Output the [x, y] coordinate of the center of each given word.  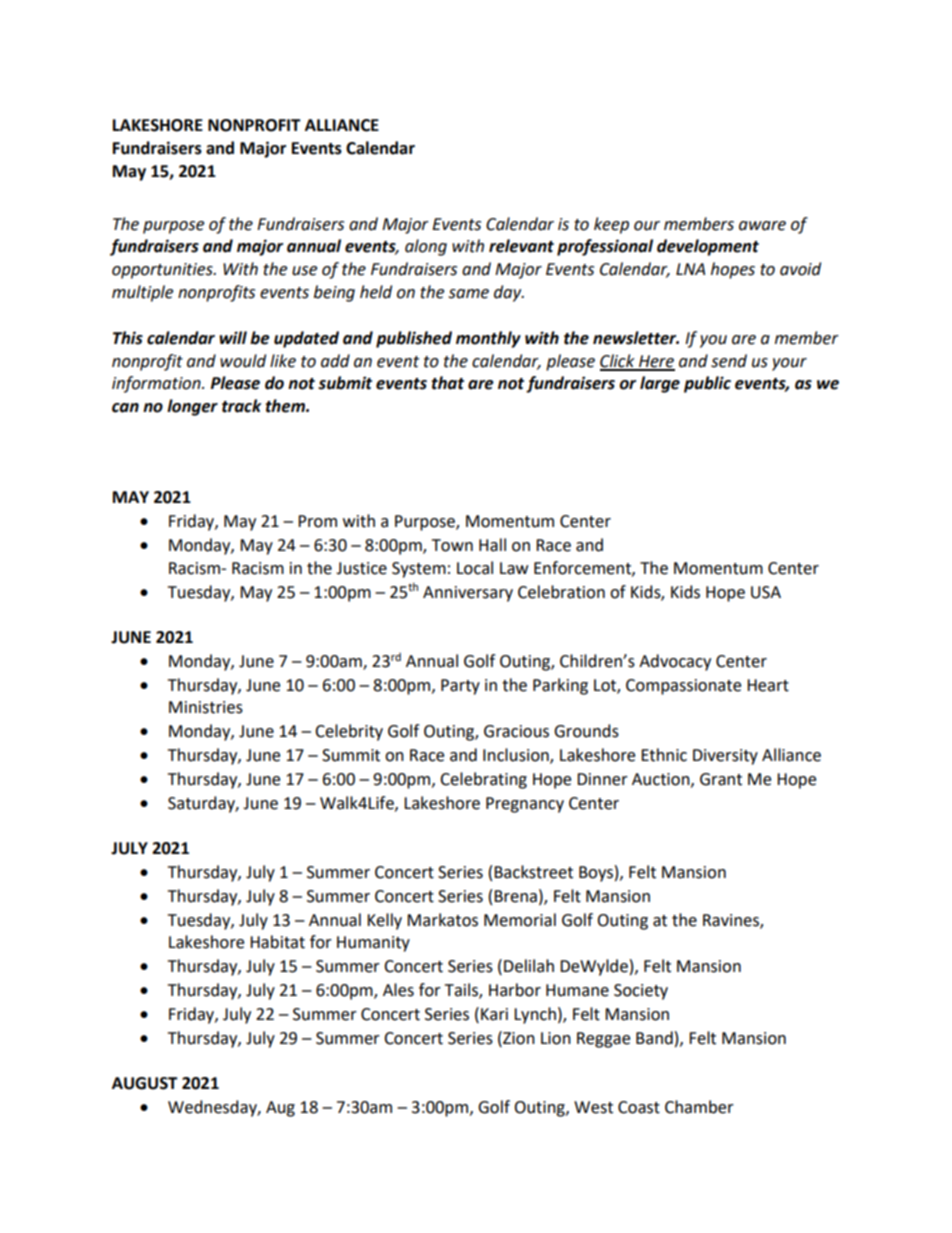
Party [460, 687]
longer [192, 407]
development [708, 247]
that [447, 383]
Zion [518, 1038]
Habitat [277, 942]
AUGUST [145, 1083]
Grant [721, 779]
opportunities [163, 271]
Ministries [206, 707]
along [426, 247]
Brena [515, 896]
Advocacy [675, 662]
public [707, 384]
